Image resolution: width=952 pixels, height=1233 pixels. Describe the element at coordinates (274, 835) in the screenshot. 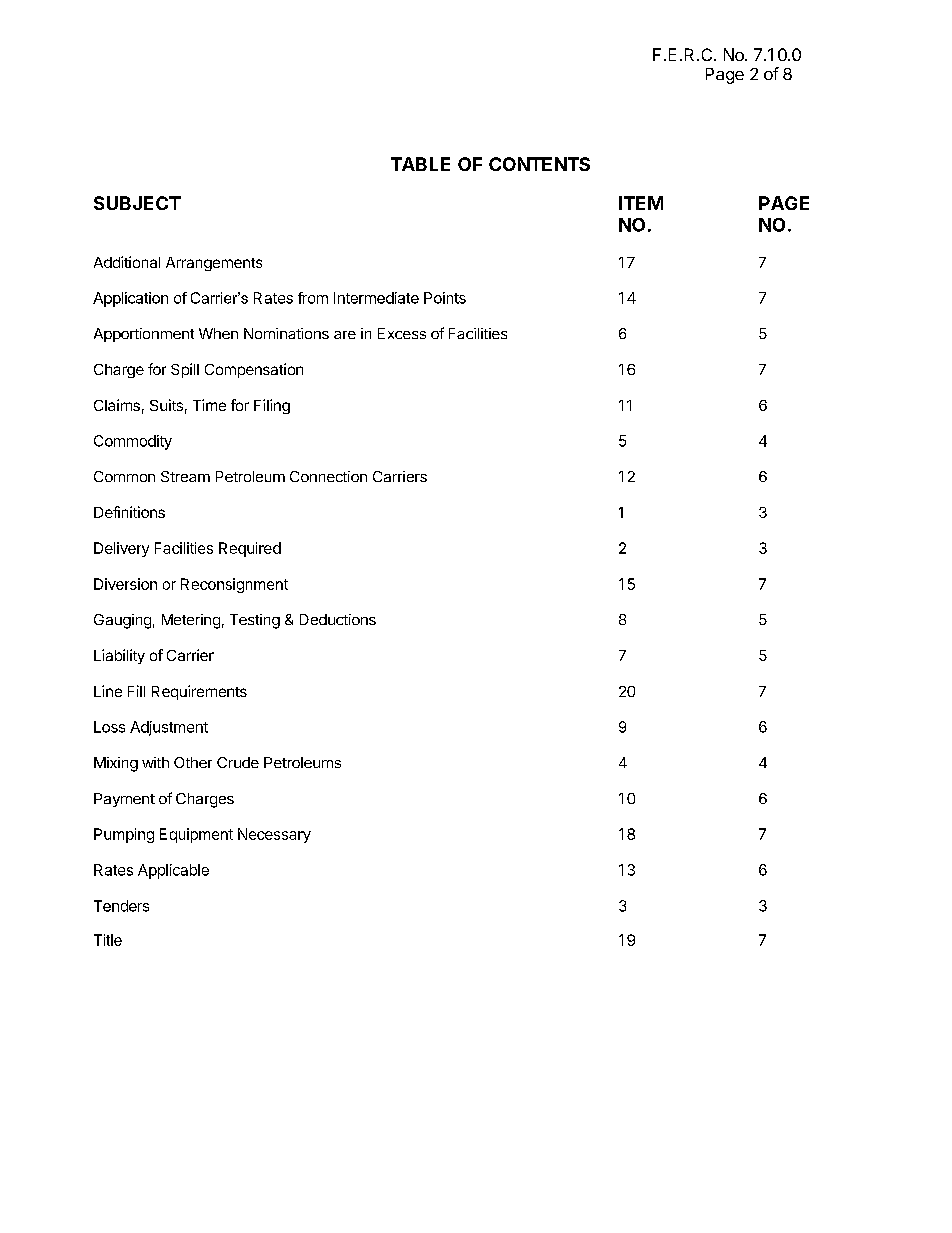

I see `Necessary` at that location.
